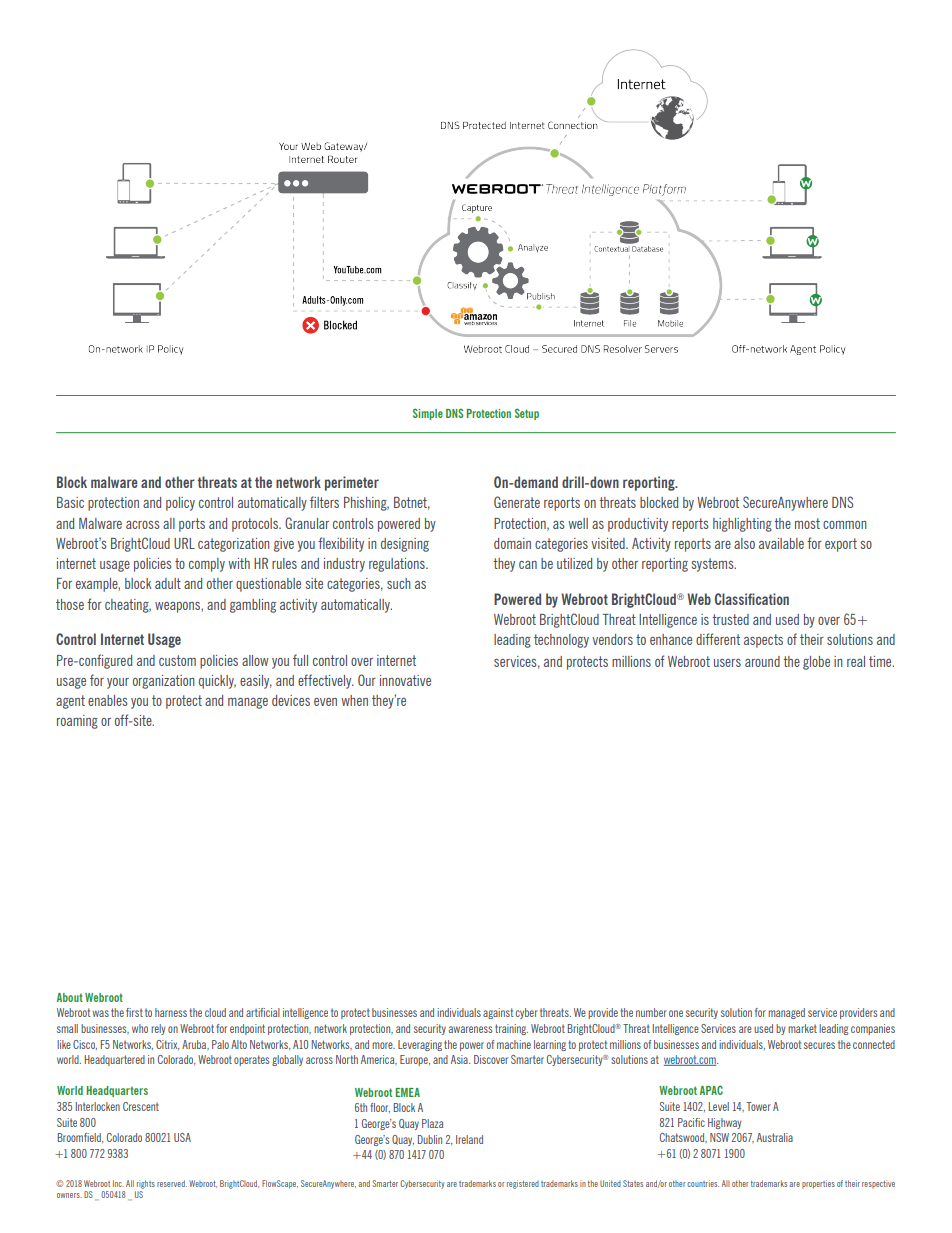 This screenshot has width=952, height=1233. What do you see at coordinates (498, 1013) in the screenshot?
I see `against` at bounding box center [498, 1013].
